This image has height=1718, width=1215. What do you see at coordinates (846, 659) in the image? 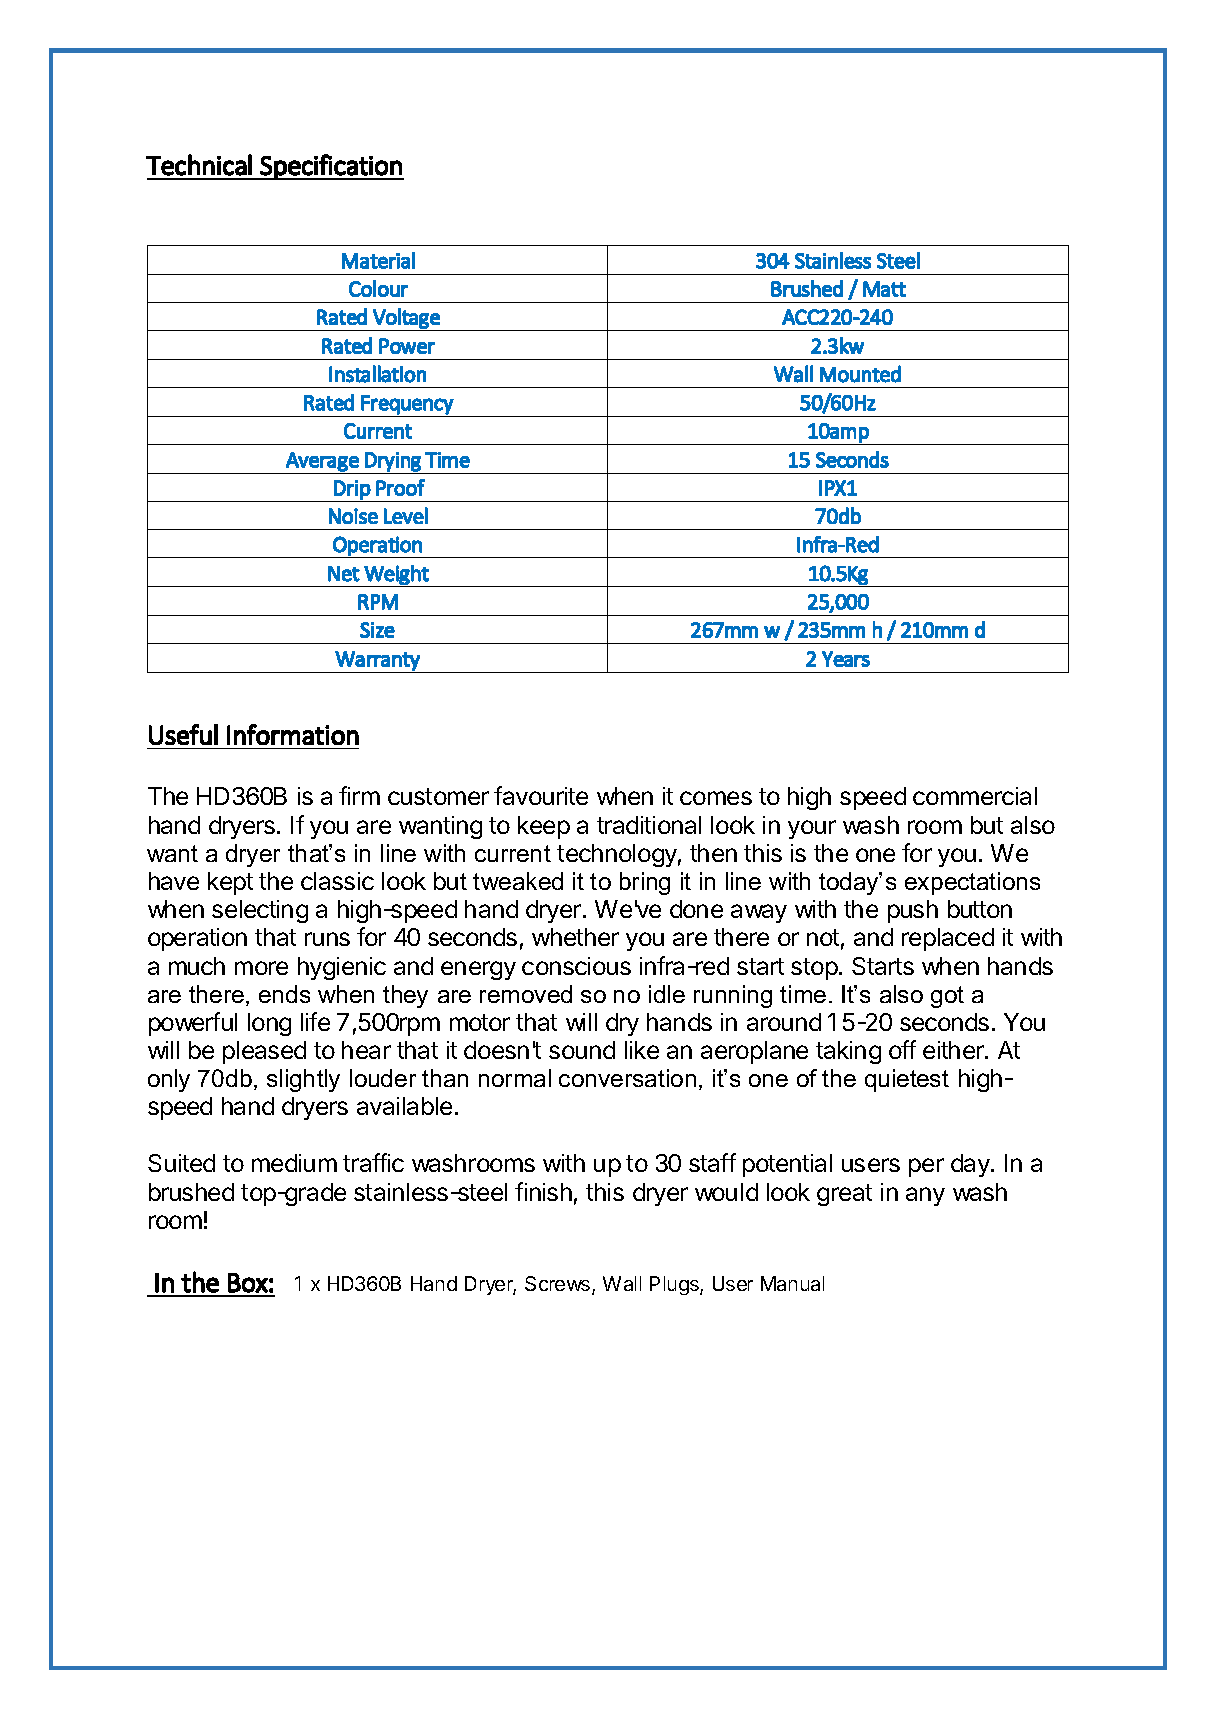
I see `Years` at bounding box center [846, 659].
